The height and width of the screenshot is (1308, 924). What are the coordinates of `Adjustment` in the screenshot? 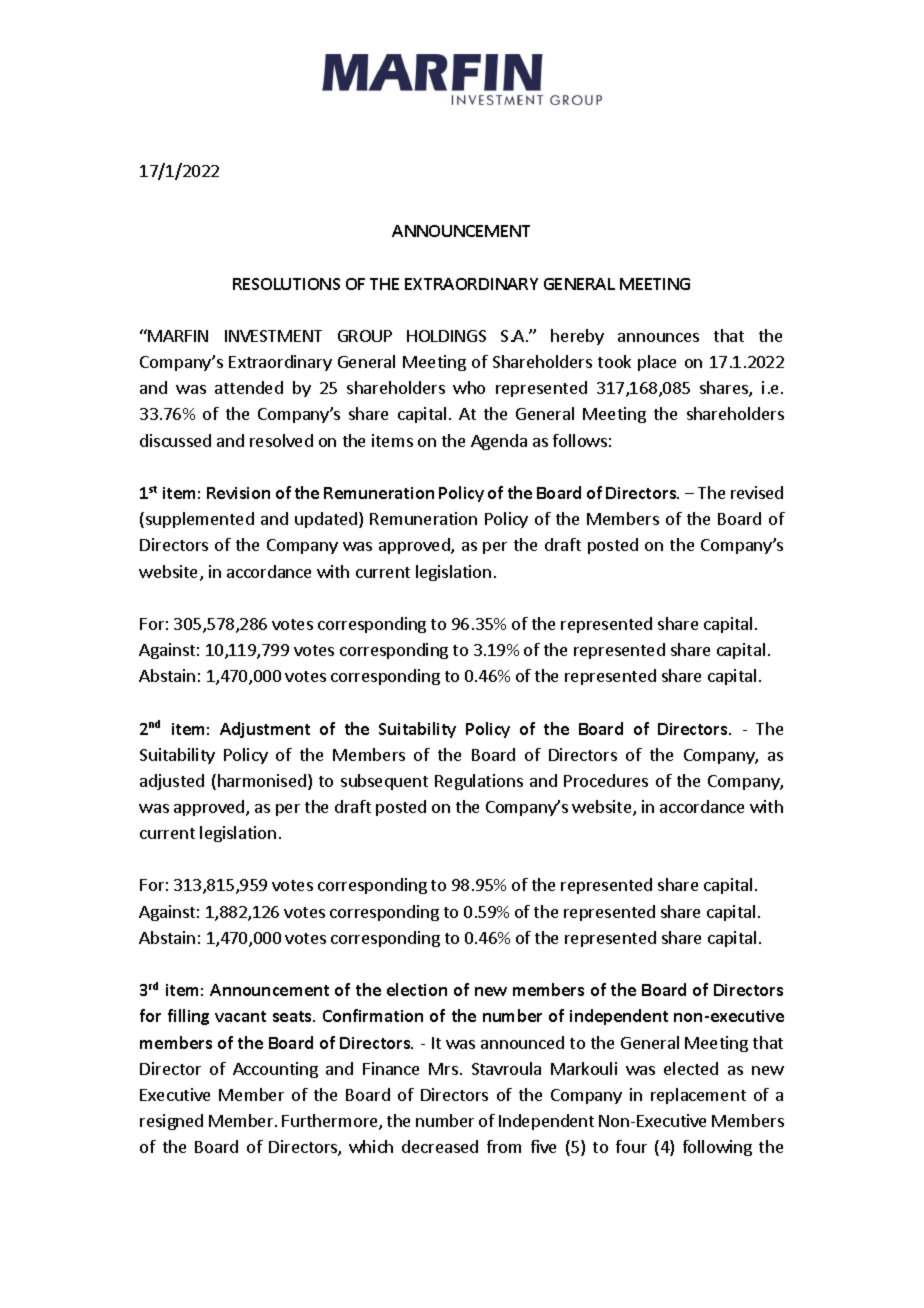 It's located at (265, 730).
